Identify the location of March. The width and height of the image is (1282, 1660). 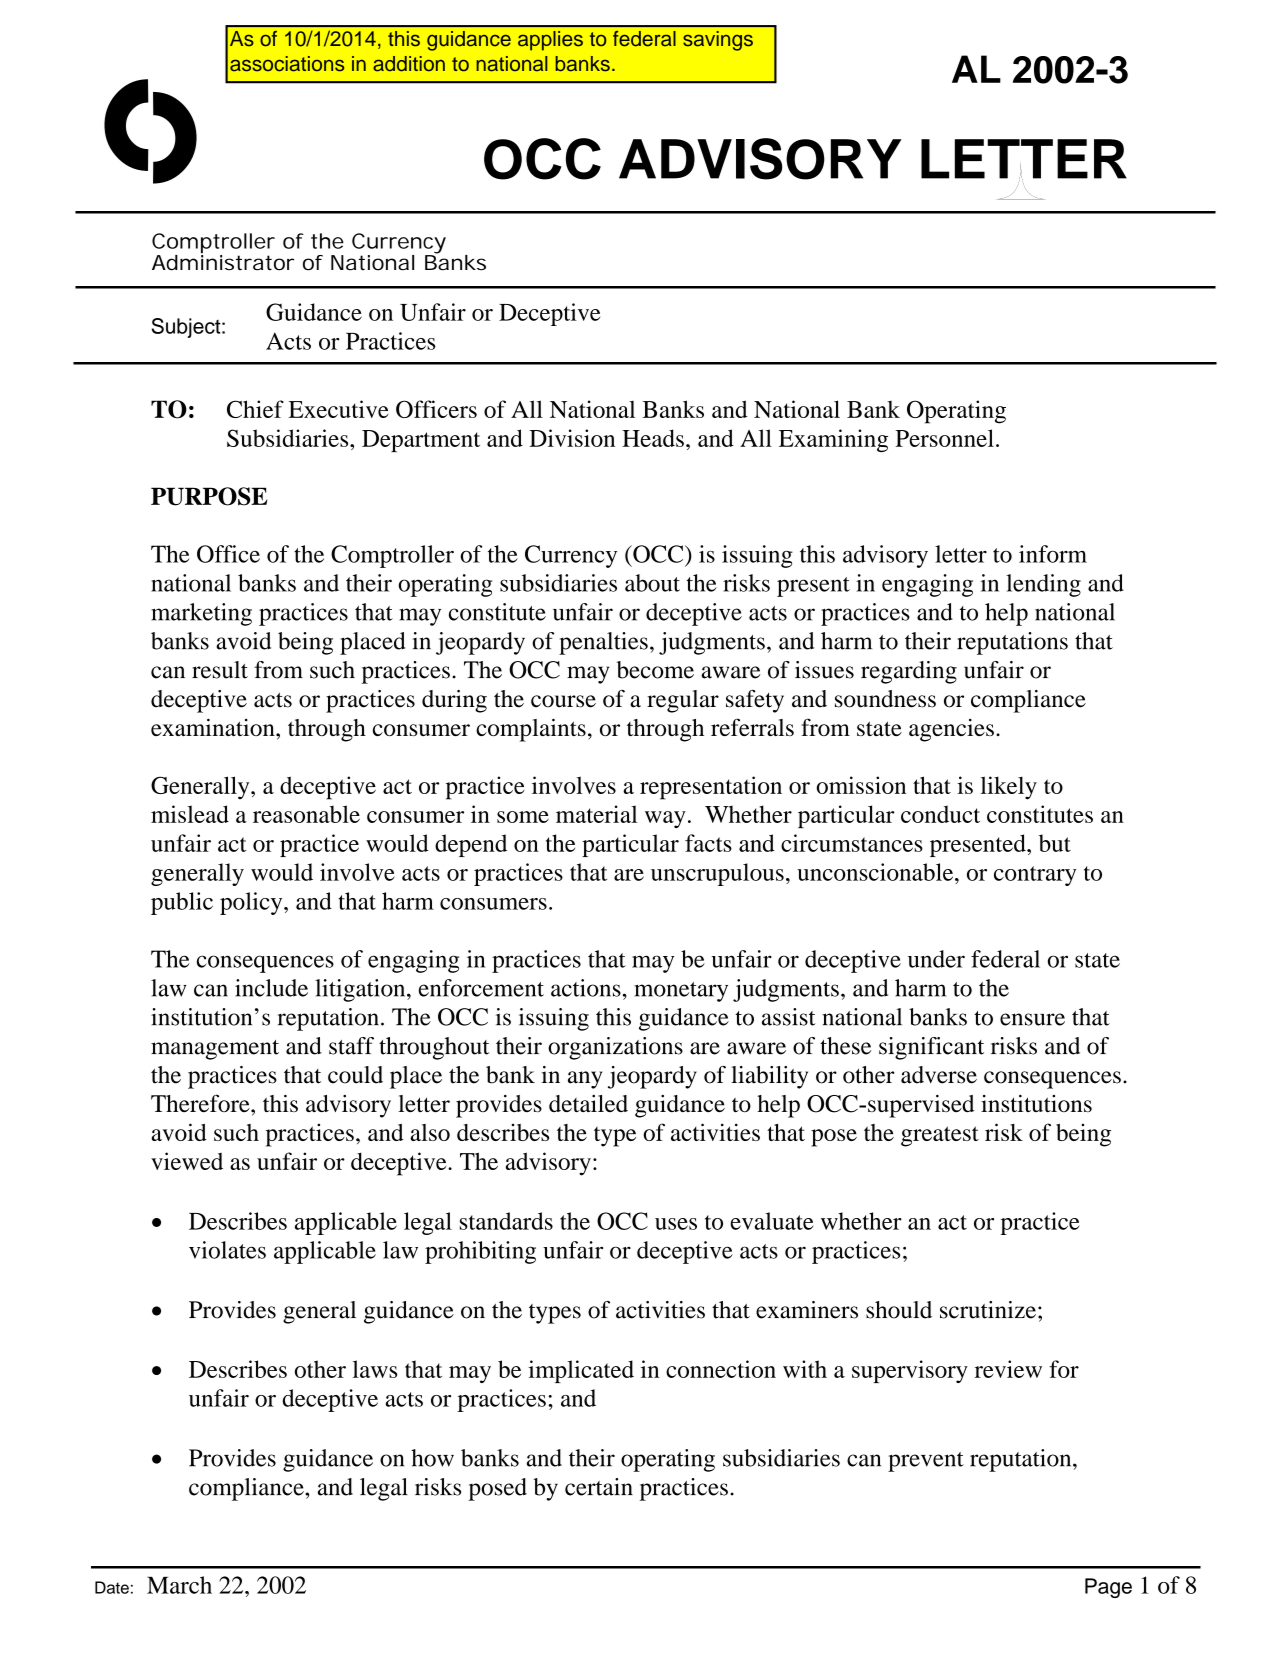
(179, 1585).
